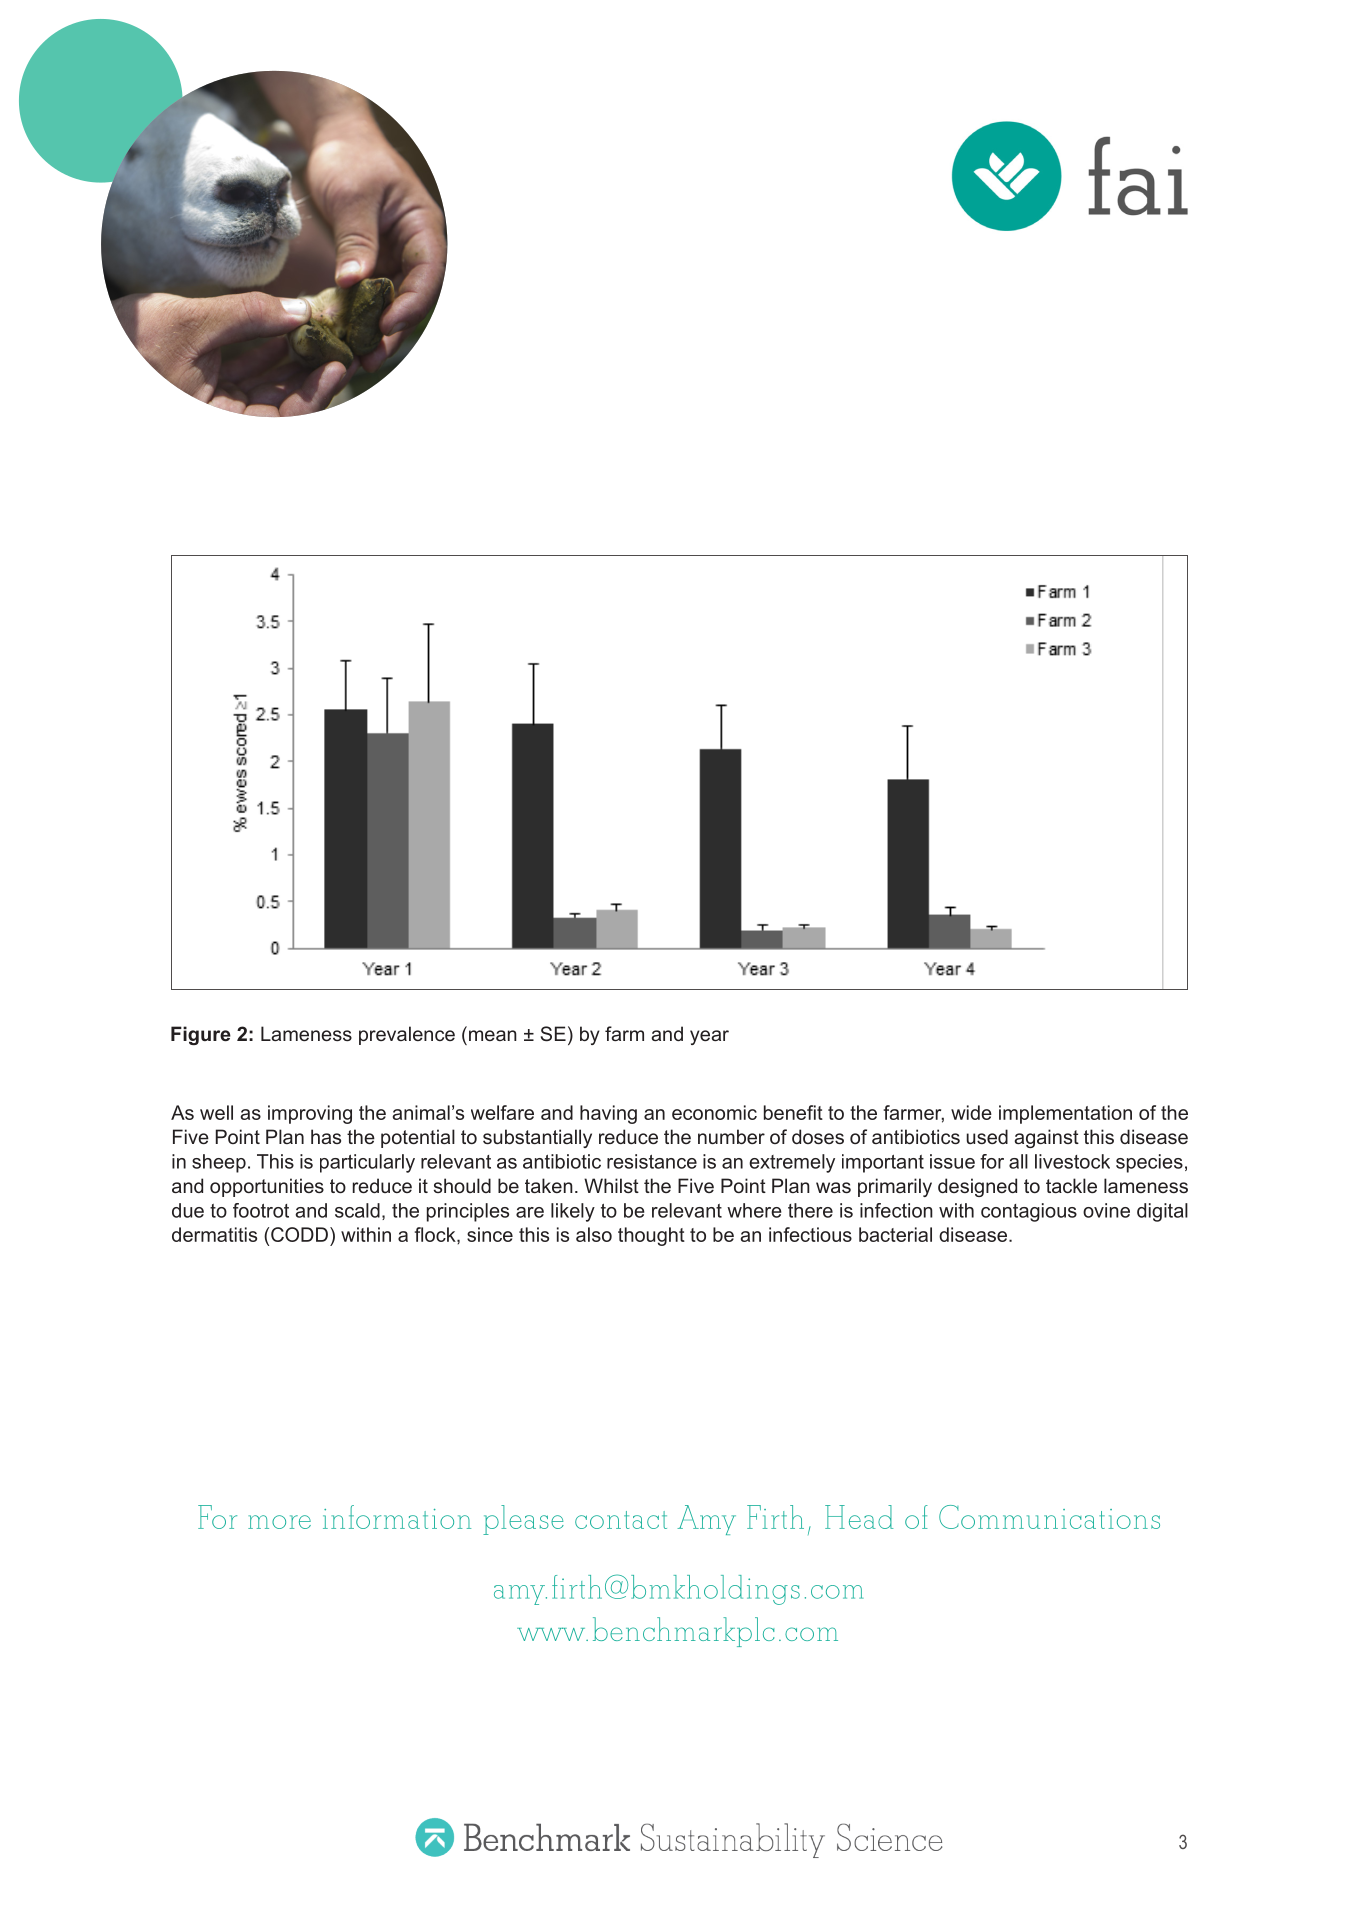  I want to click on Communications, so click(1049, 1517).
